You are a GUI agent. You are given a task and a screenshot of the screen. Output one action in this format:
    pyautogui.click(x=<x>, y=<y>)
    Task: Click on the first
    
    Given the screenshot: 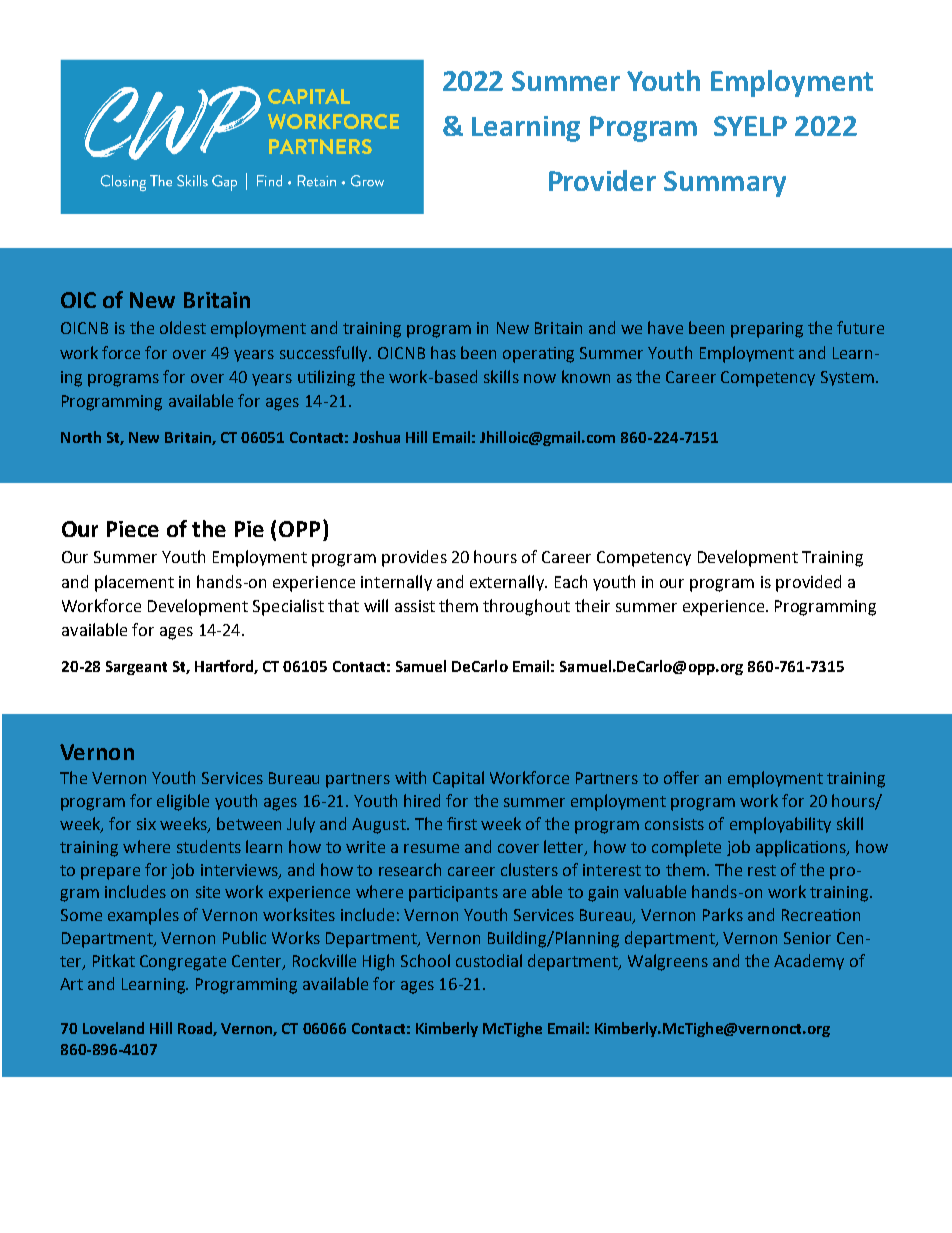 What is the action you would take?
    pyautogui.click(x=462, y=823)
